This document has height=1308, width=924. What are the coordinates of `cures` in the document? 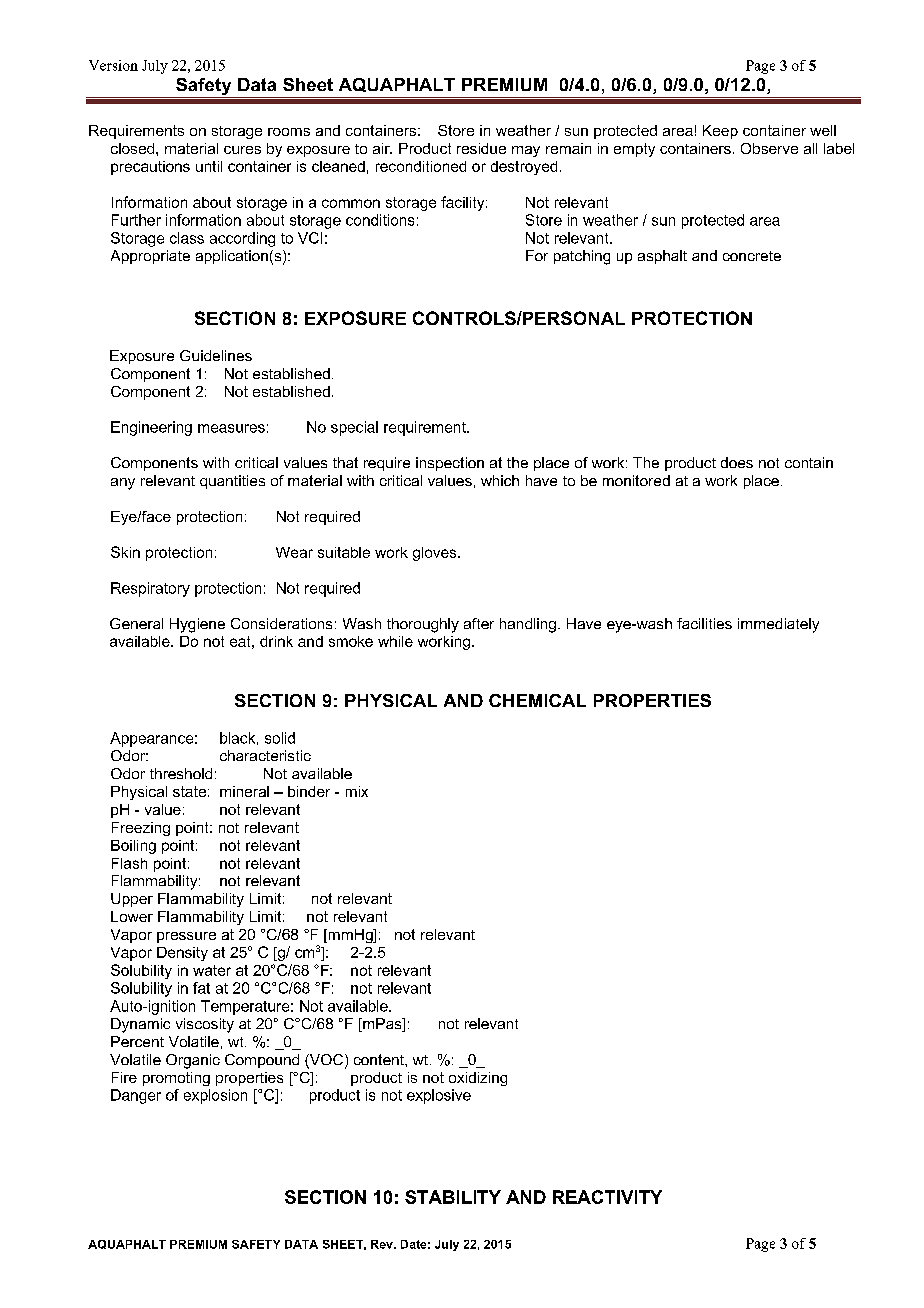 It's located at (242, 150).
